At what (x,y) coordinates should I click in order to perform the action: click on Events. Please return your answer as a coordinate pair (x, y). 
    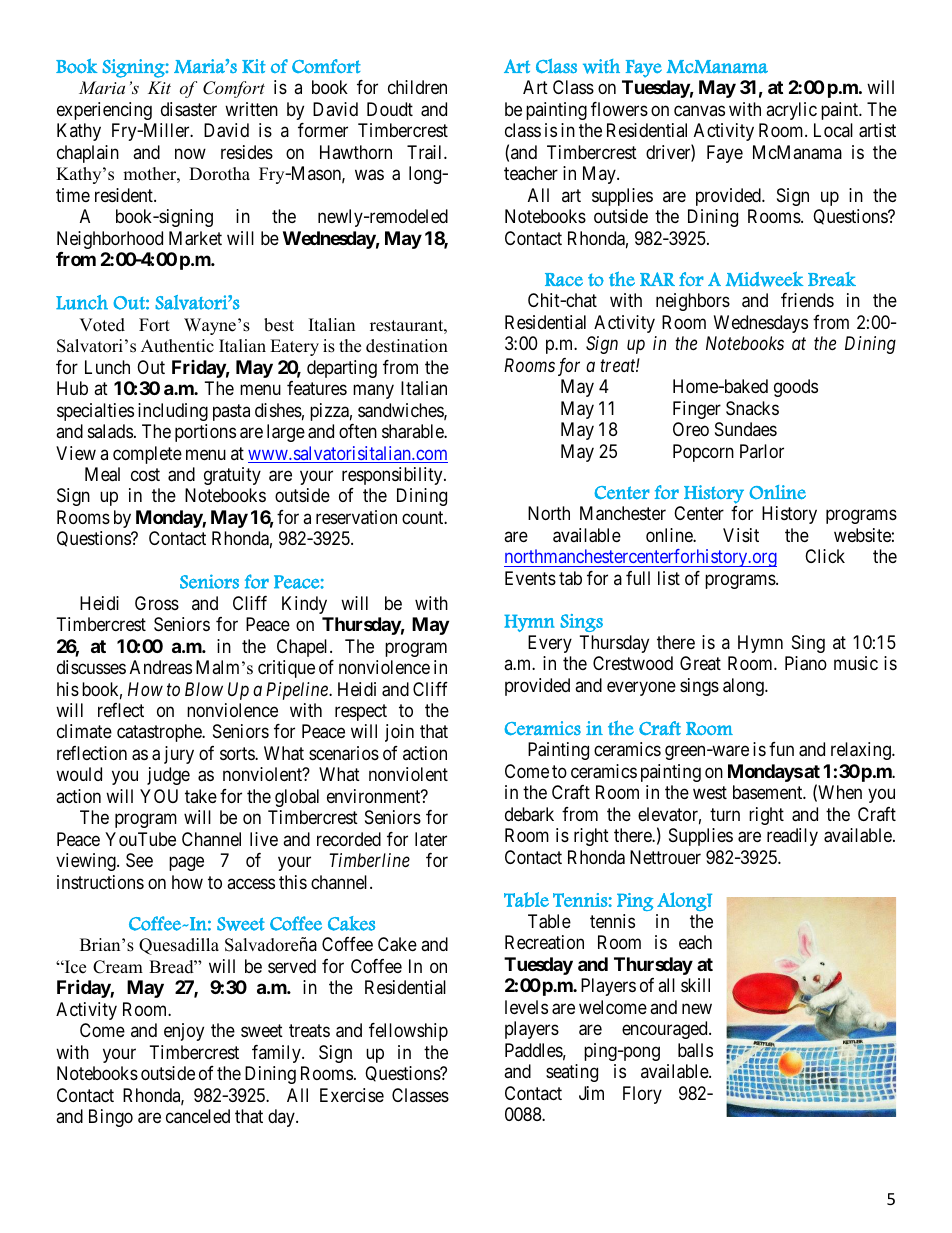
    Looking at the image, I should click on (530, 578).
